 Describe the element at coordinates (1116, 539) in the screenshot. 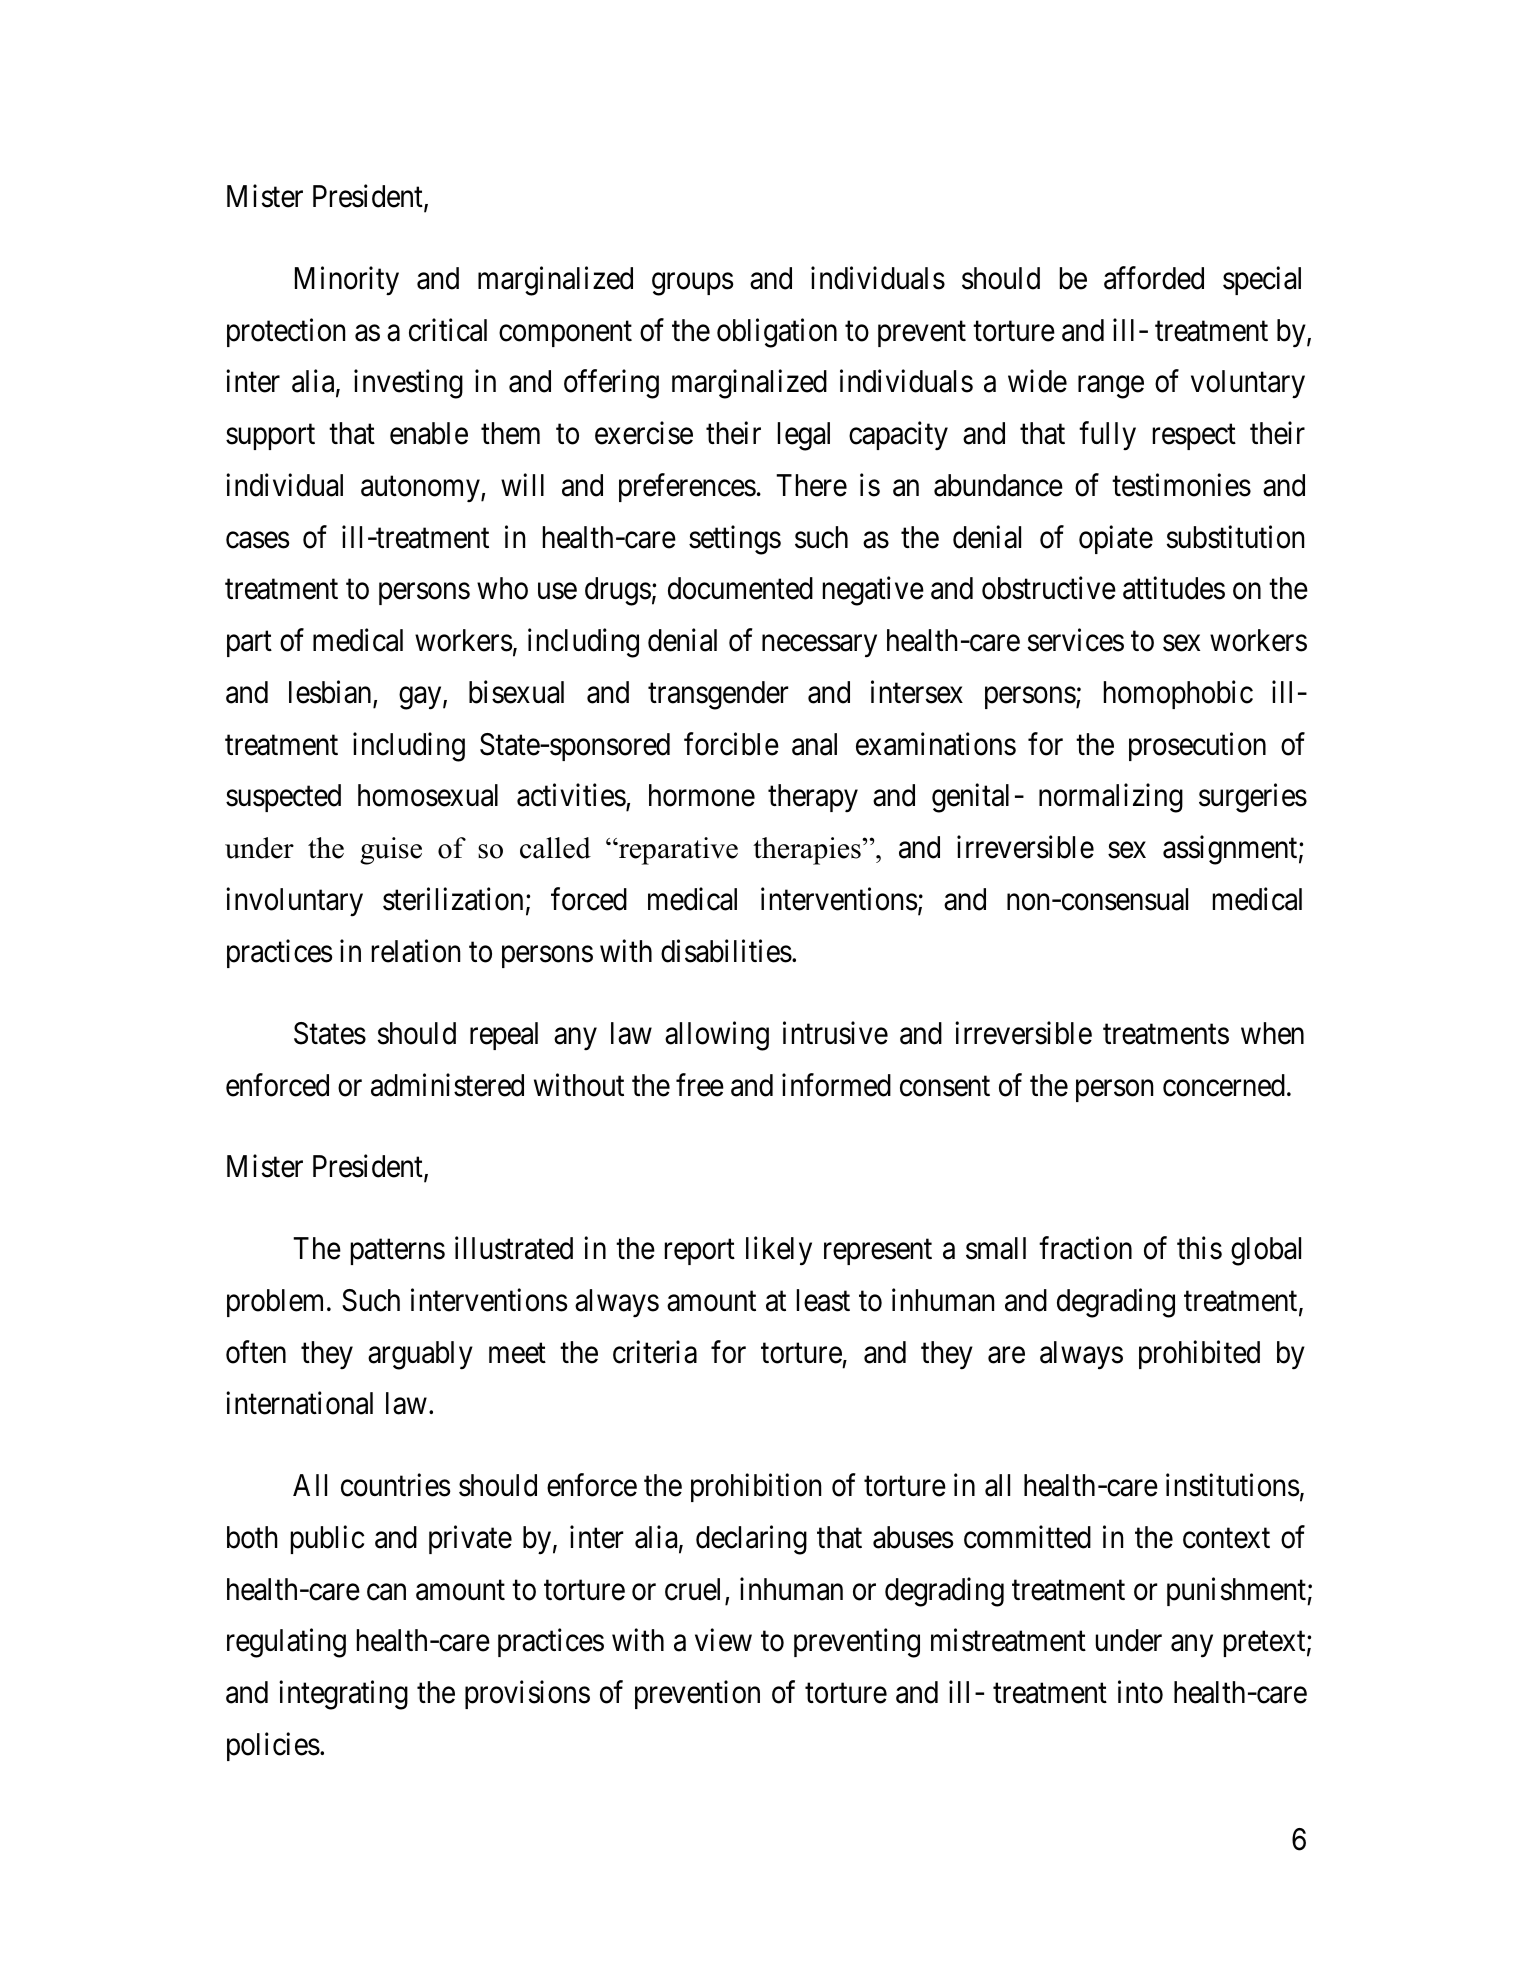

I see `opiate` at that location.
